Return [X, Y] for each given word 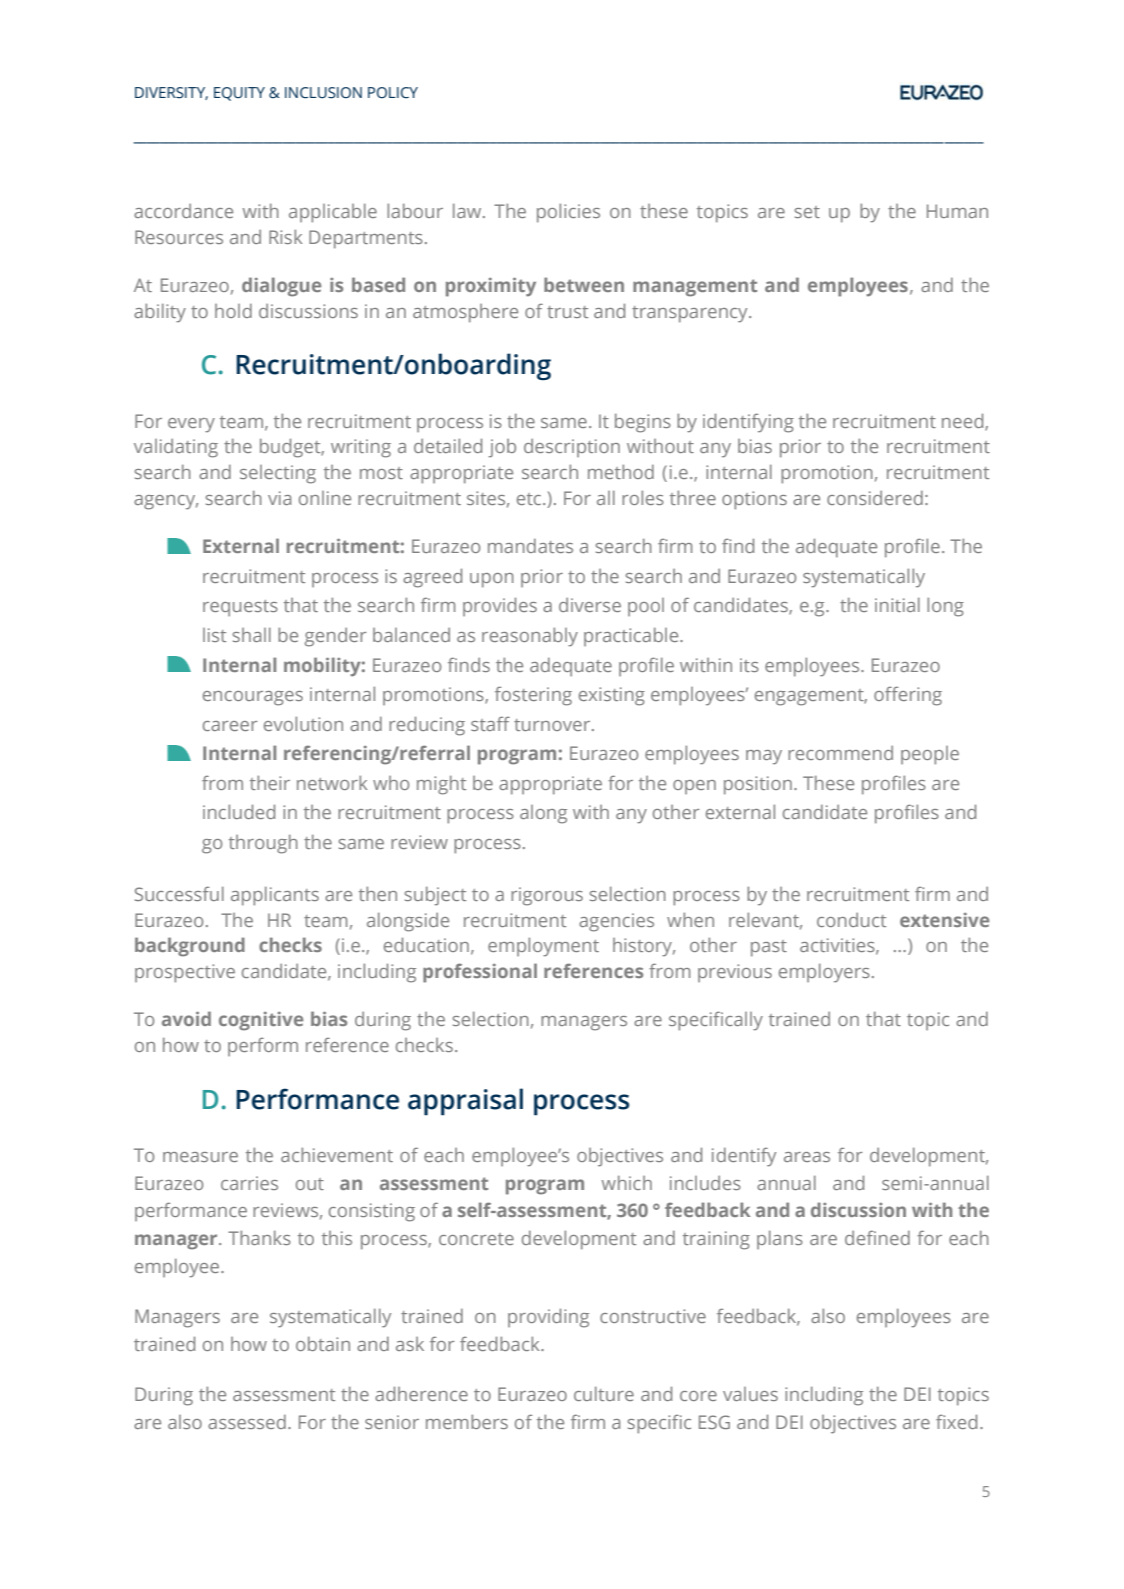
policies [568, 213]
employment [543, 947]
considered [875, 498]
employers [824, 973]
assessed [247, 1422]
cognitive [261, 1021]
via [279, 498]
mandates [530, 546]
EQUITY [239, 94]
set [807, 212]
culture [604, 1393]
